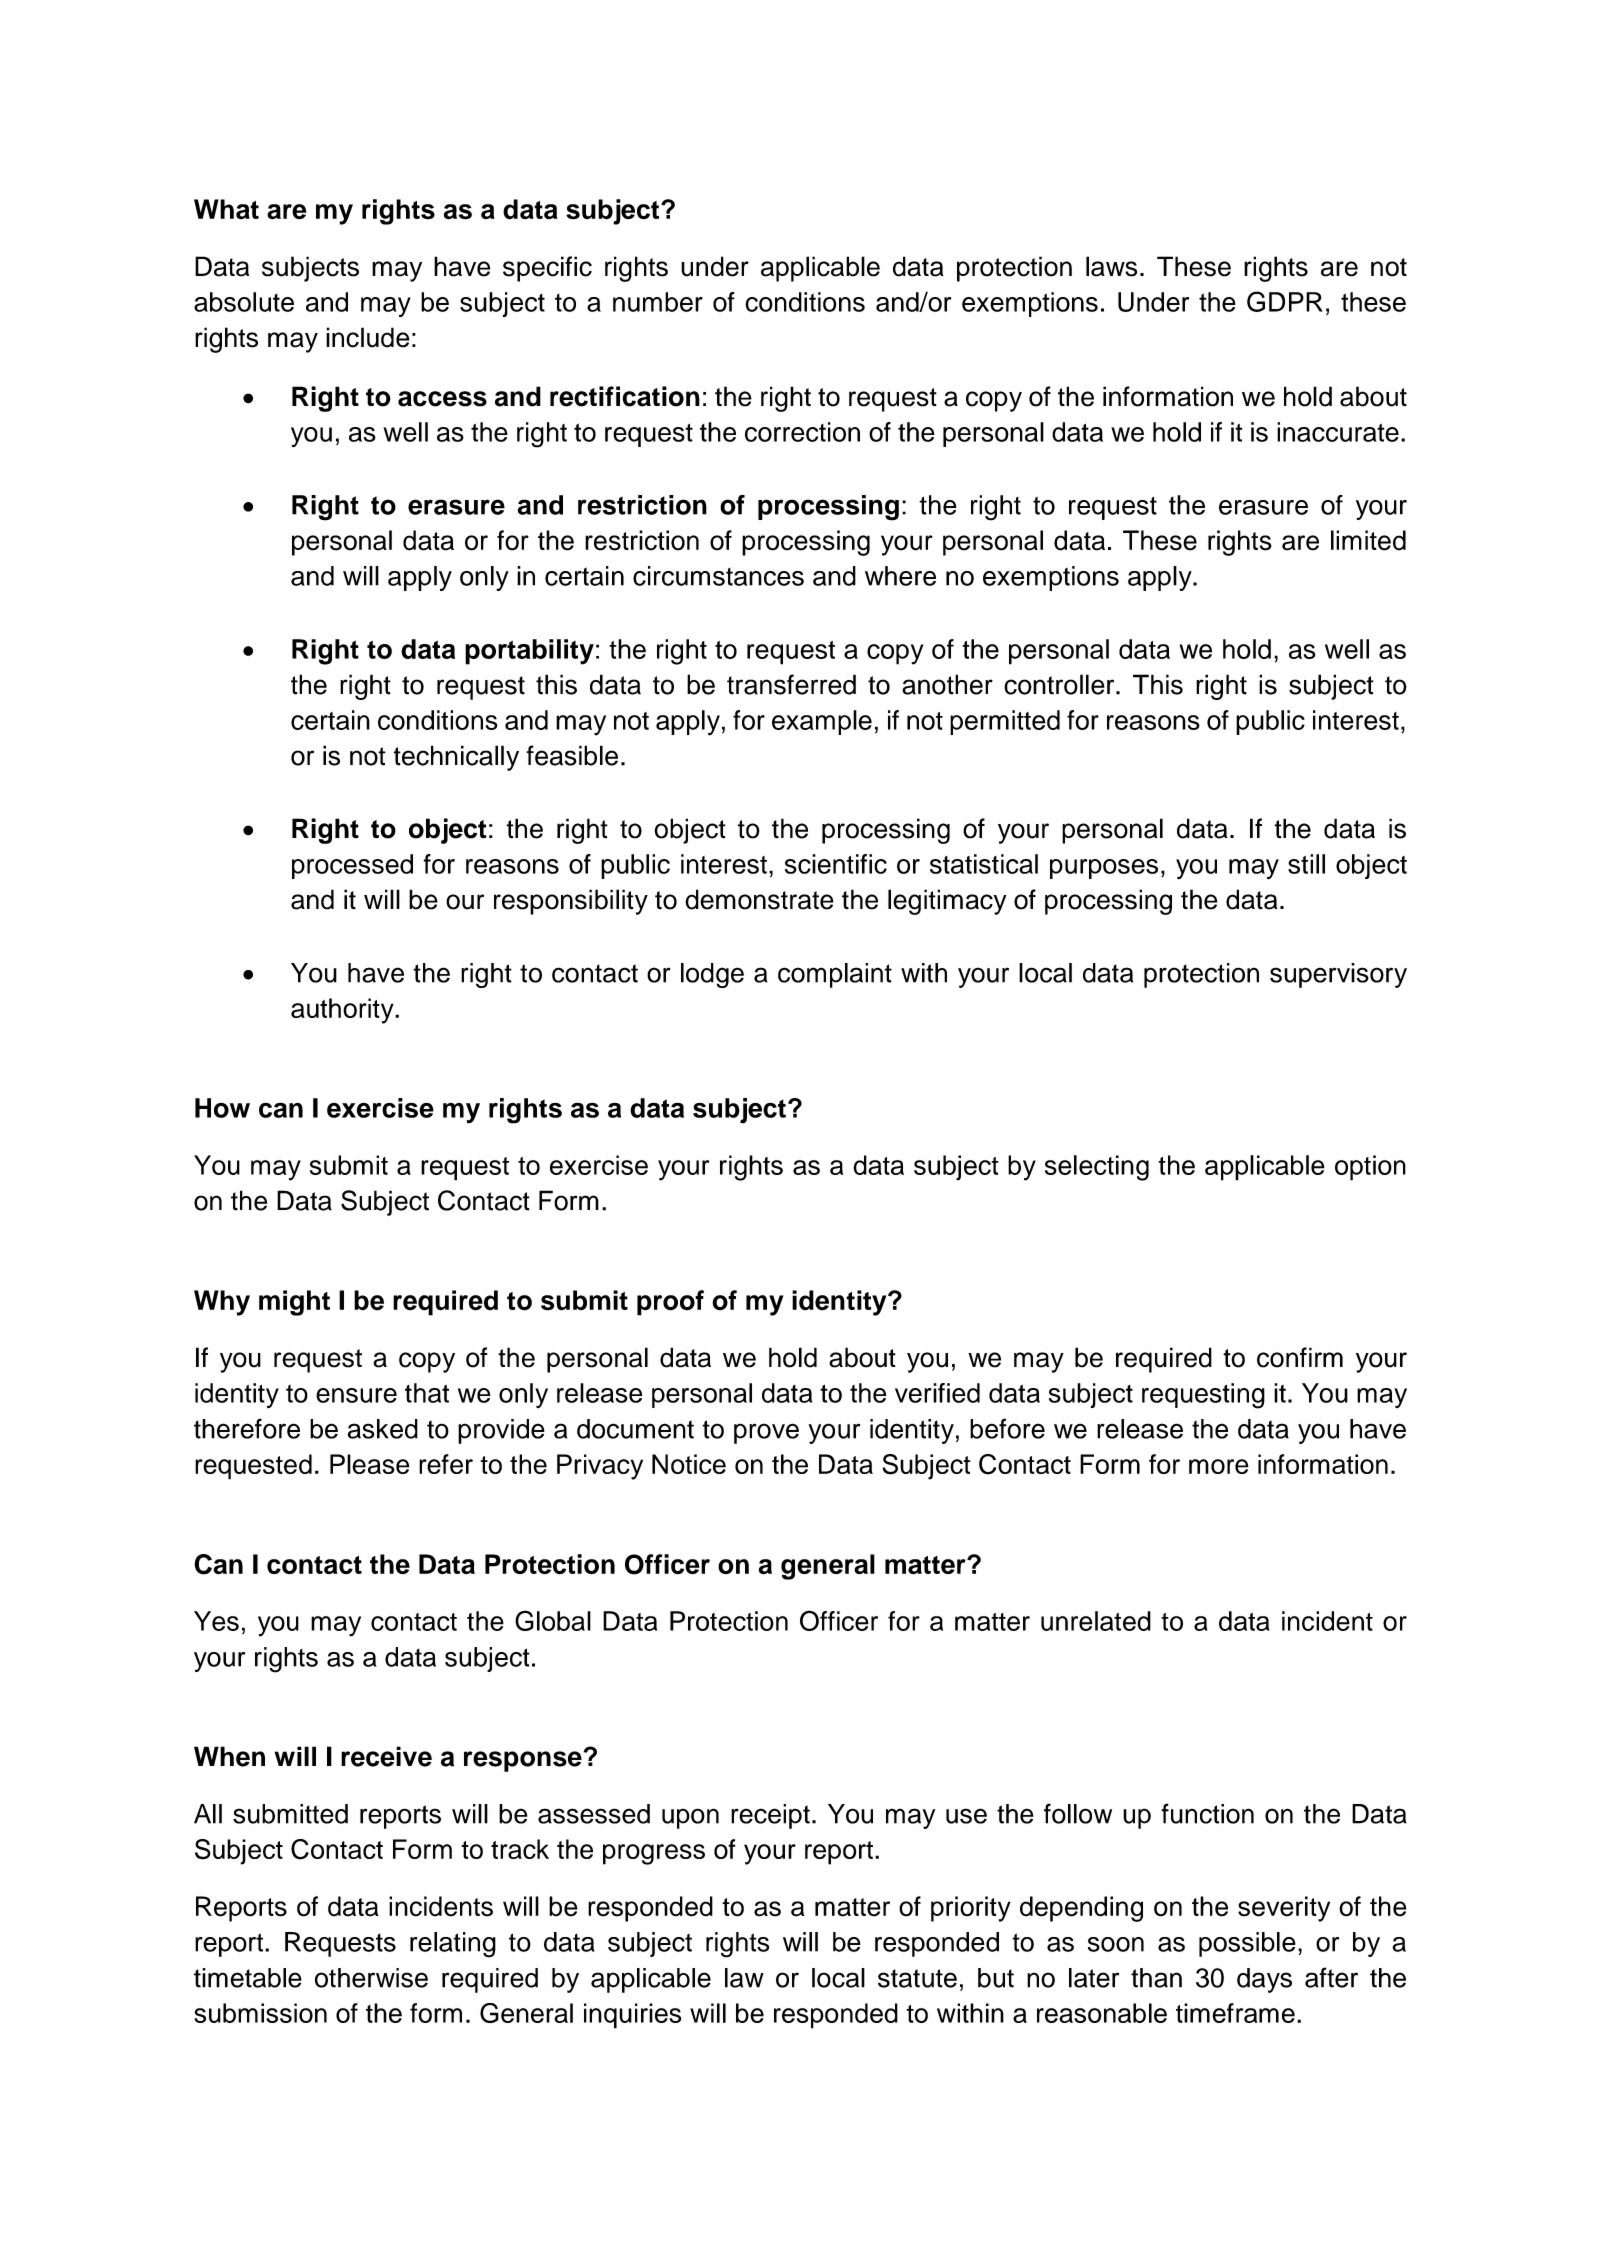 The image size is (1601, 2264). I want to click on processed, so click(352, 866).
